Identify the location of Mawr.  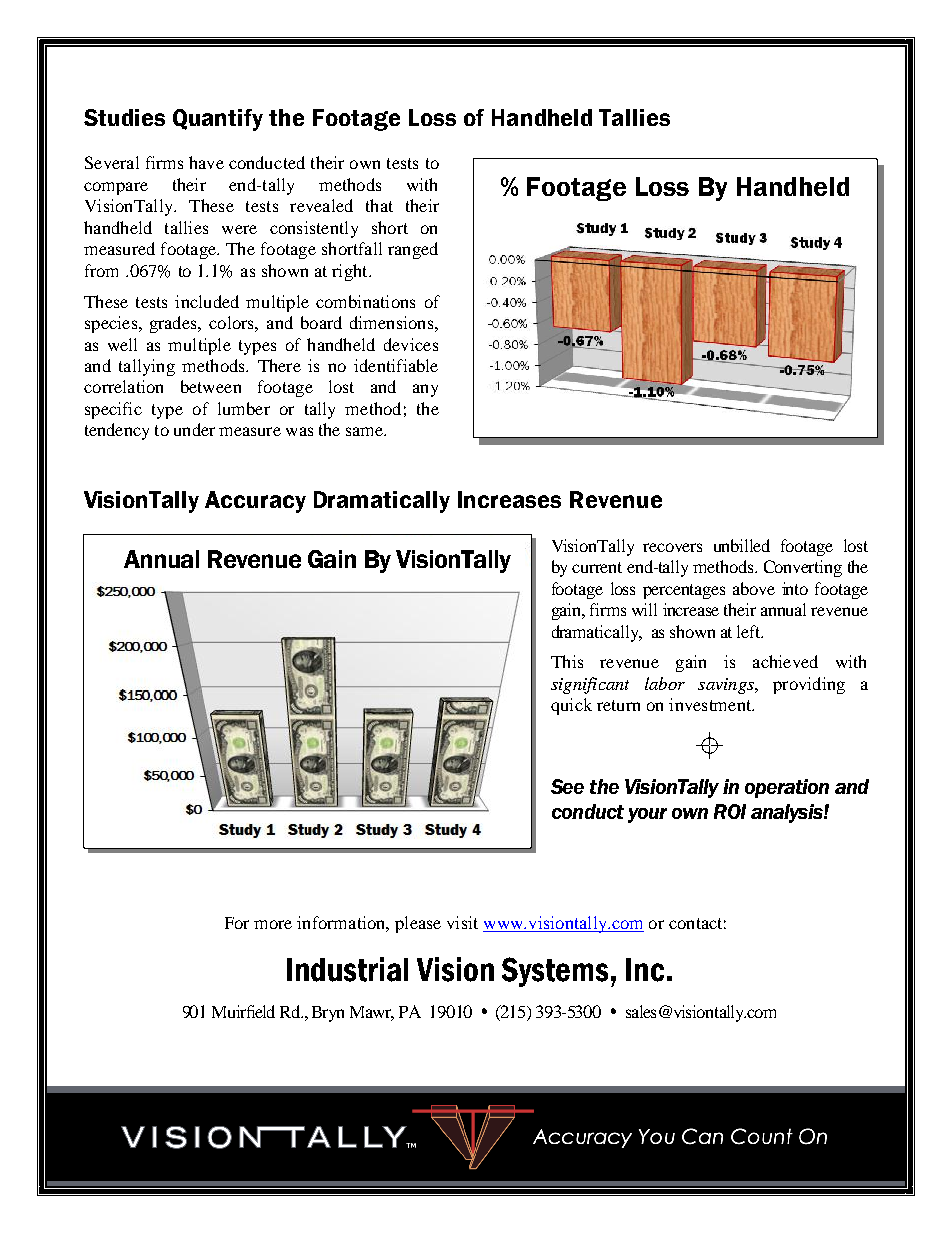
(372, 1013).
